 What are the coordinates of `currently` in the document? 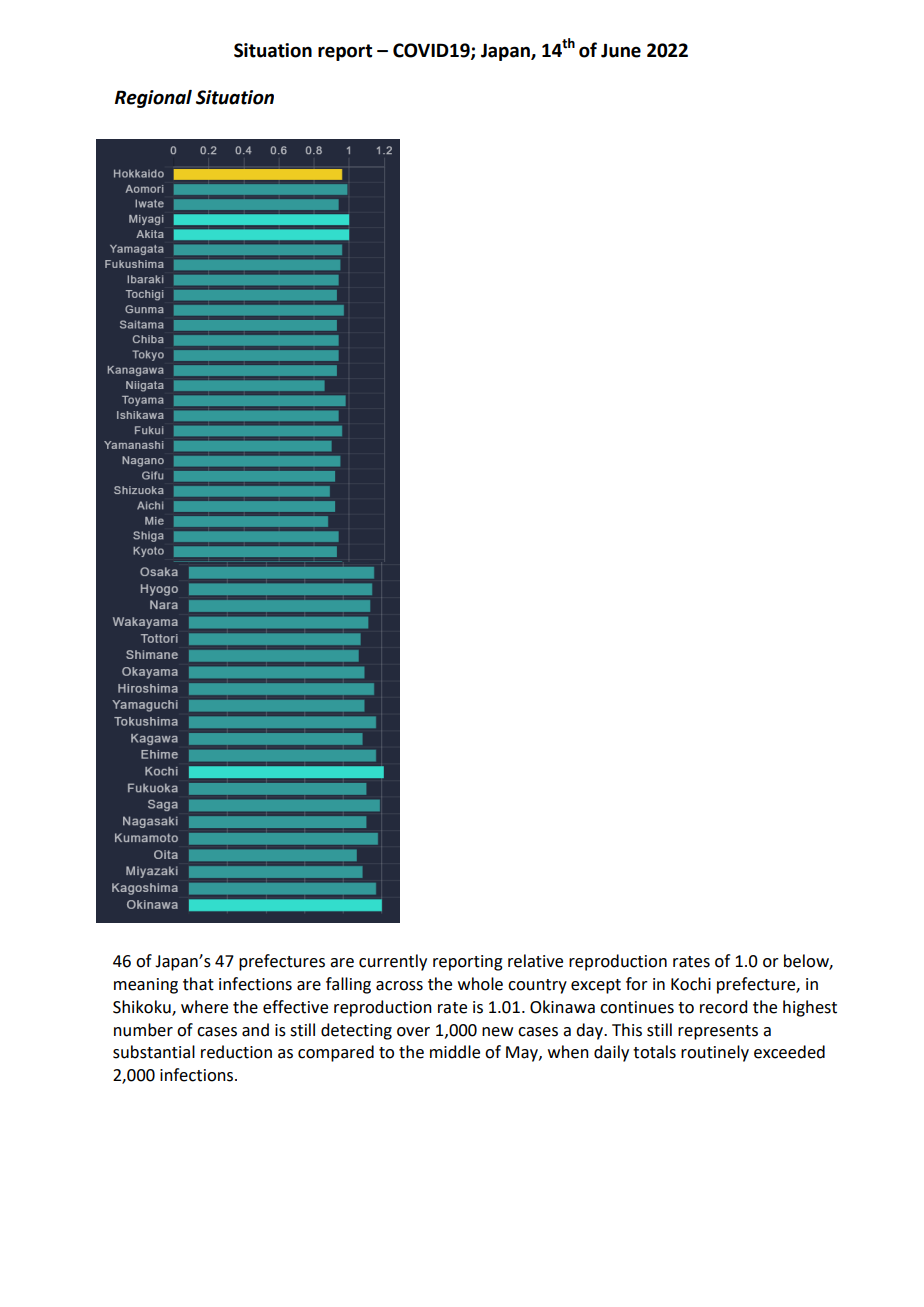 It's located at (393, 962).
